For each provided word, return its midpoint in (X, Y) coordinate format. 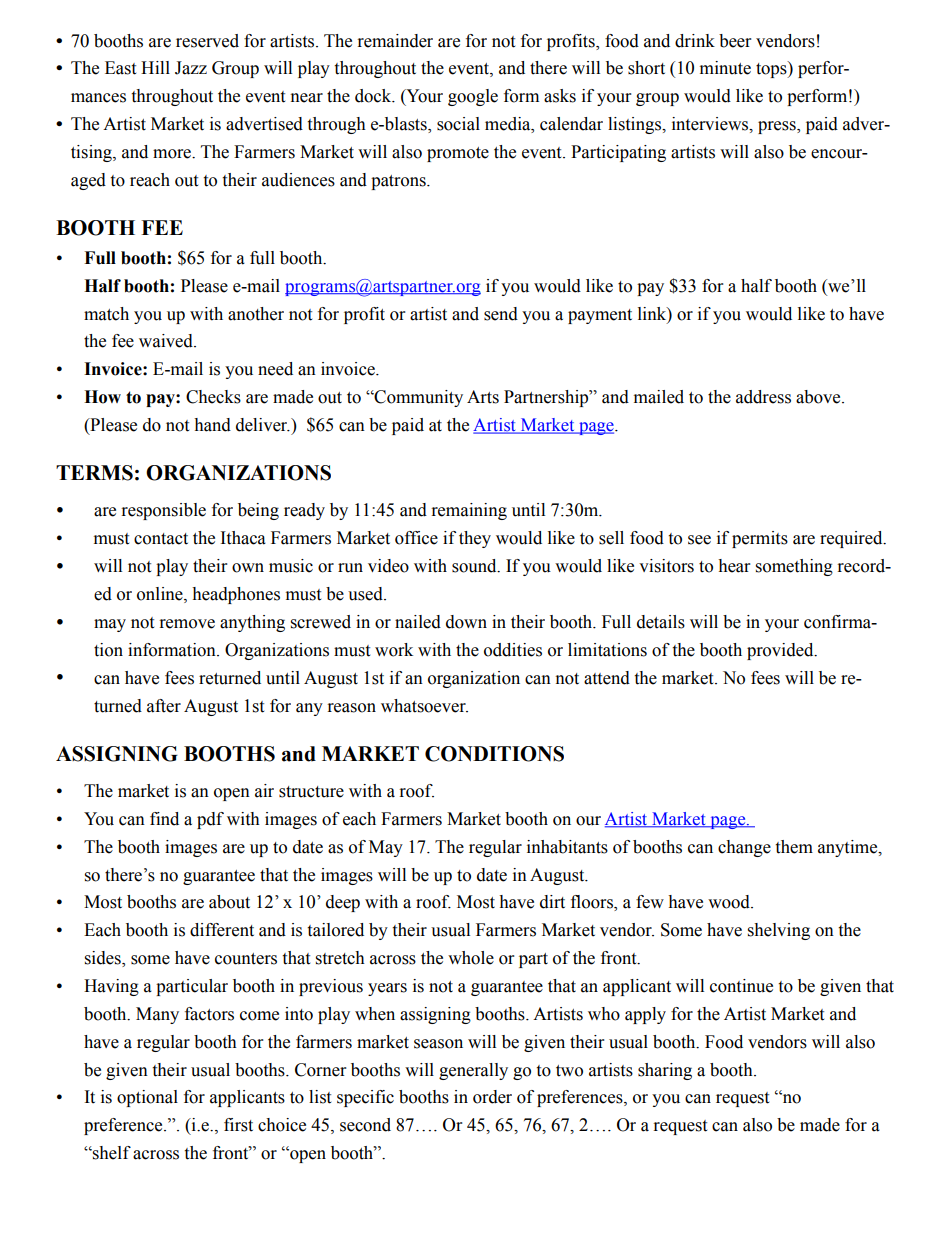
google (473, 97)
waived (167, 341)
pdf (210, 820)
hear (734, 566)
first (238, 1125)
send (501, 314)
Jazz (191, 68)
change (744, 848)
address (763, 397)
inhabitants (567, 847)
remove (187, 624)
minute (725, 68)
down (466, 622)
